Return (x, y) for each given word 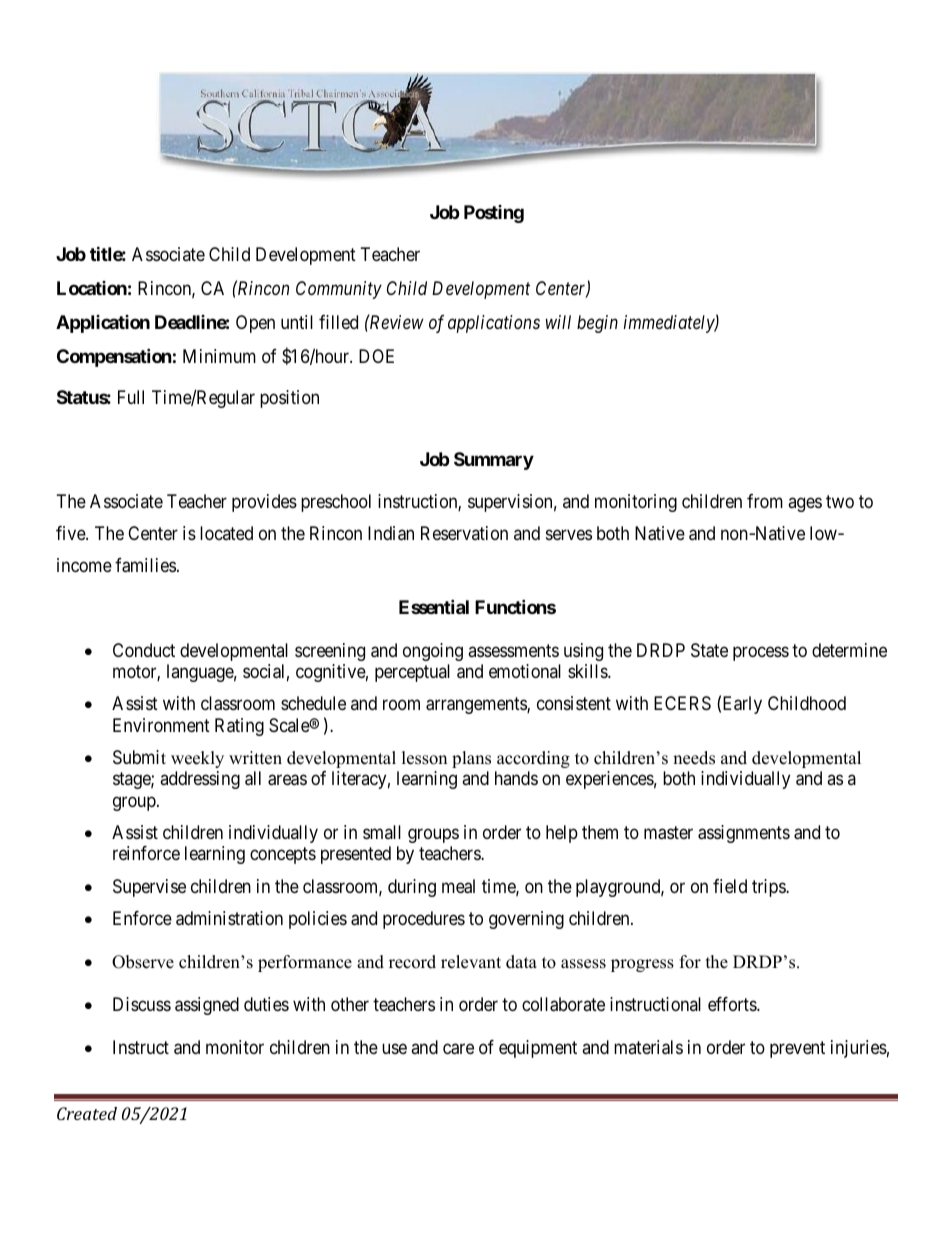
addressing (200, 780)
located (226, 533)
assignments (744, 834)
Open (255, 324)
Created (87, 1113)
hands (516, 778)
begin (597, 324)
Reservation (464, 533)
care (458, 1049)
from (765, 501)
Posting (494, 214)
